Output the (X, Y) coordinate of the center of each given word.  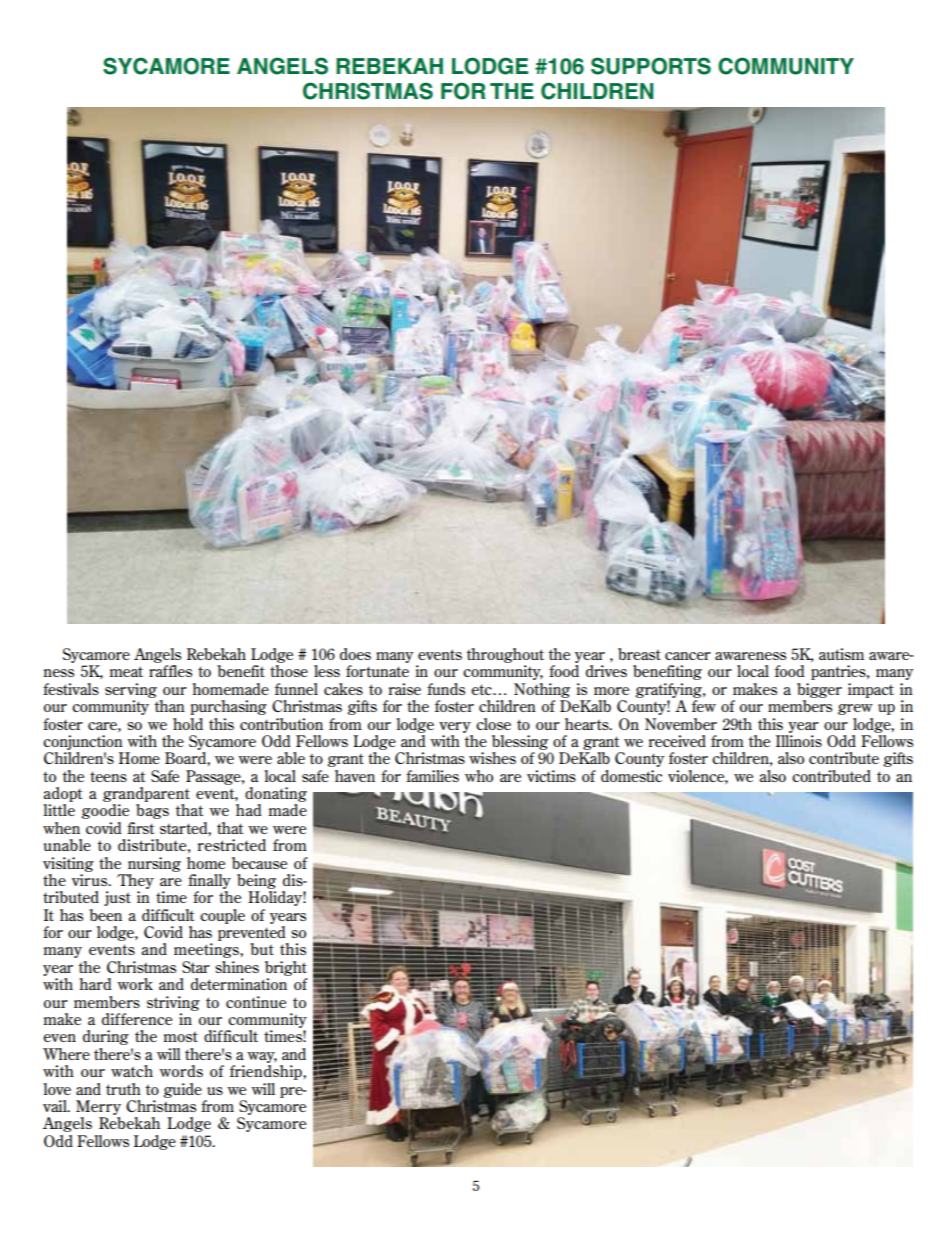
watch (132, 1071)
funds (446, 689)
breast (639, 654)
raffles (170, 671)
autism (841, 654)
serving (131, 690)
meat (126, 671)
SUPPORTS (651, 66)
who (479, 776)
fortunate (377, 671)
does (355, 654)
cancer (688, 656)
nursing (154, 864)
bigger (819, 690)
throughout (505, 655)
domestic (631, 776)
